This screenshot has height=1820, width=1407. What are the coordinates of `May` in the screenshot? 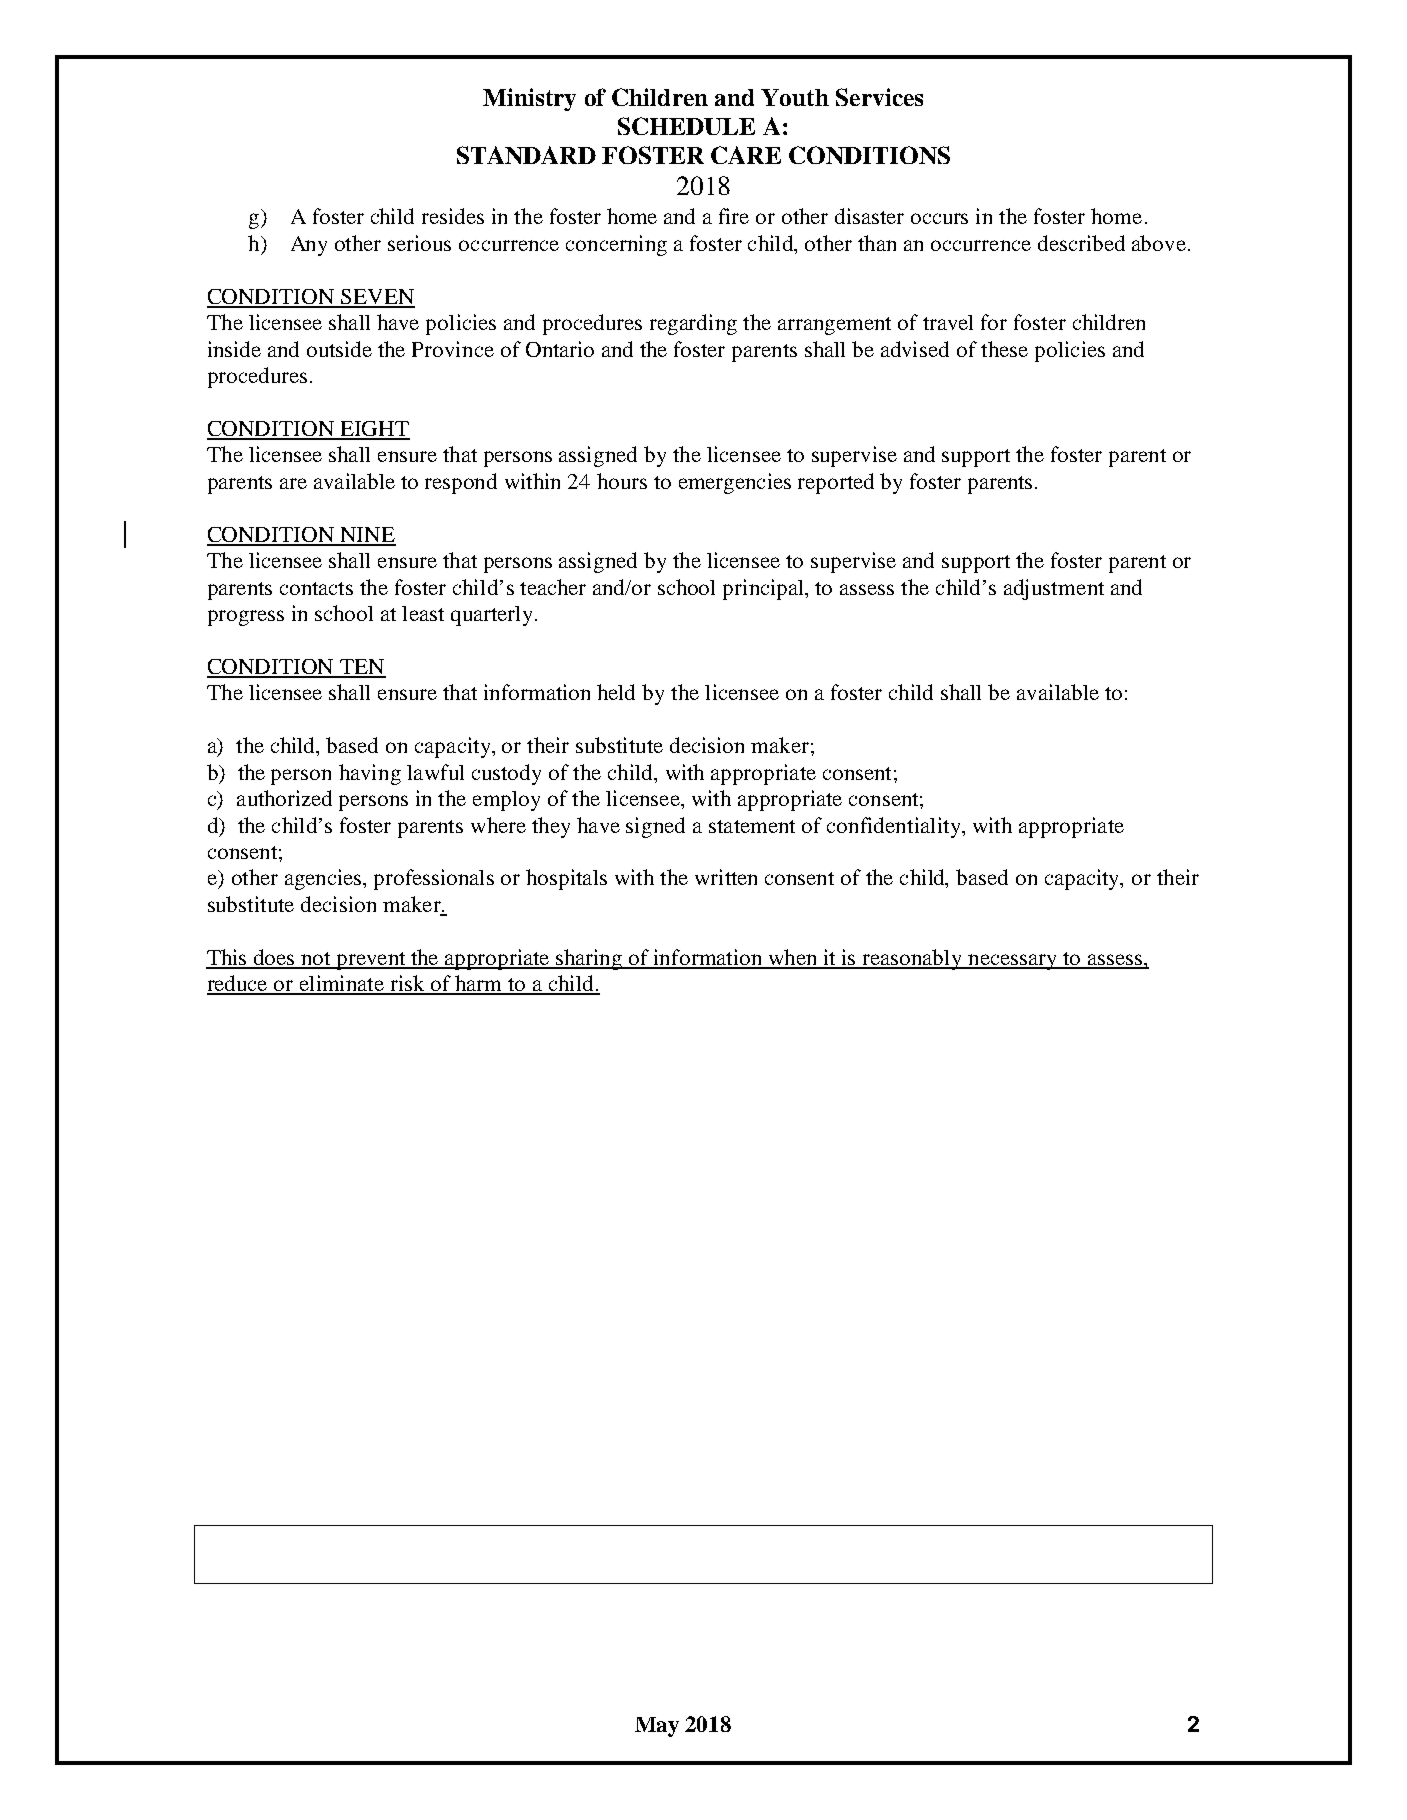 It's located at (657, 1727).
